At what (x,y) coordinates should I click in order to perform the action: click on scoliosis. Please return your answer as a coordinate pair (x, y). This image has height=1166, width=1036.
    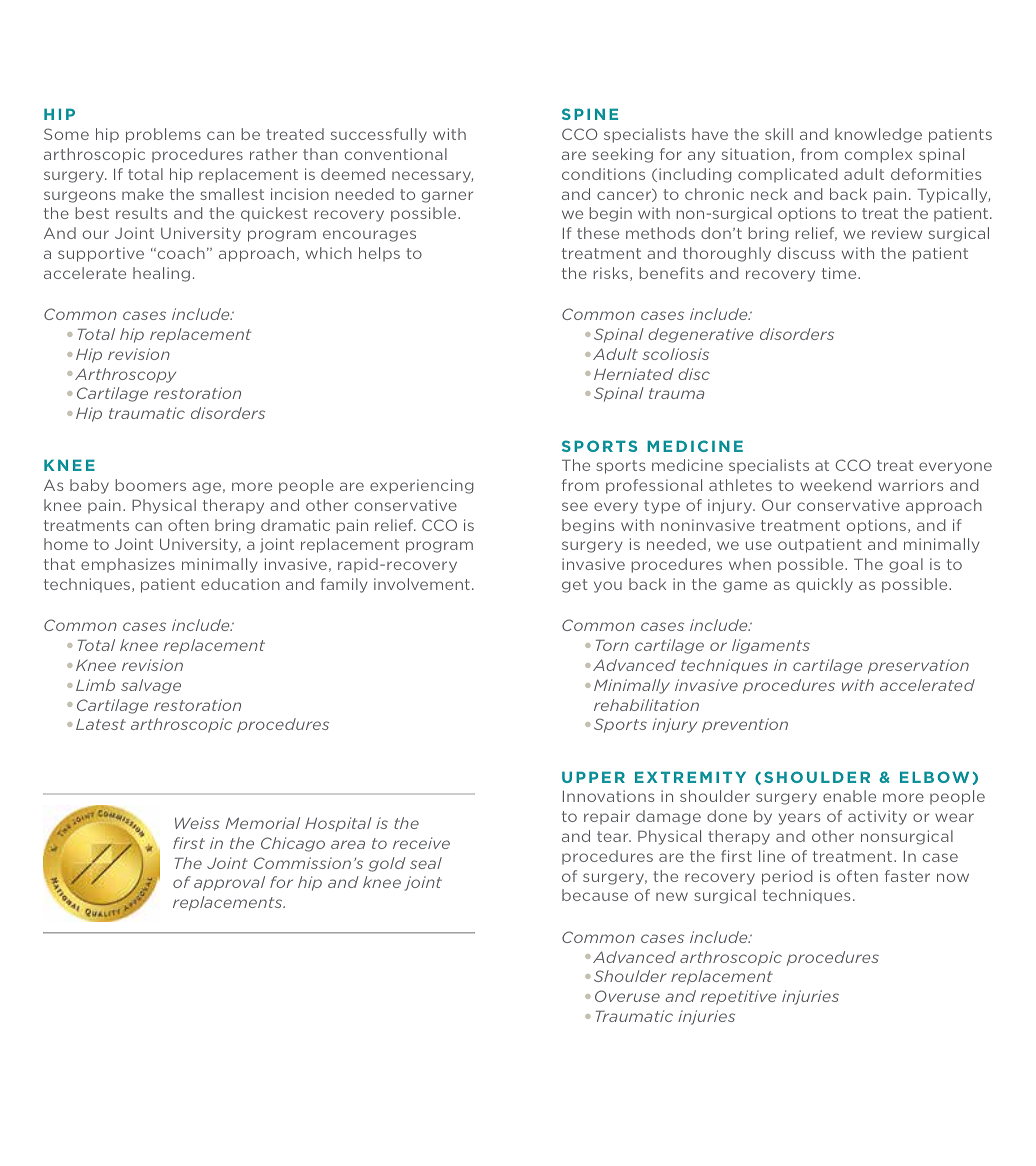
    Looking at the image, I should click on (675, 354).
